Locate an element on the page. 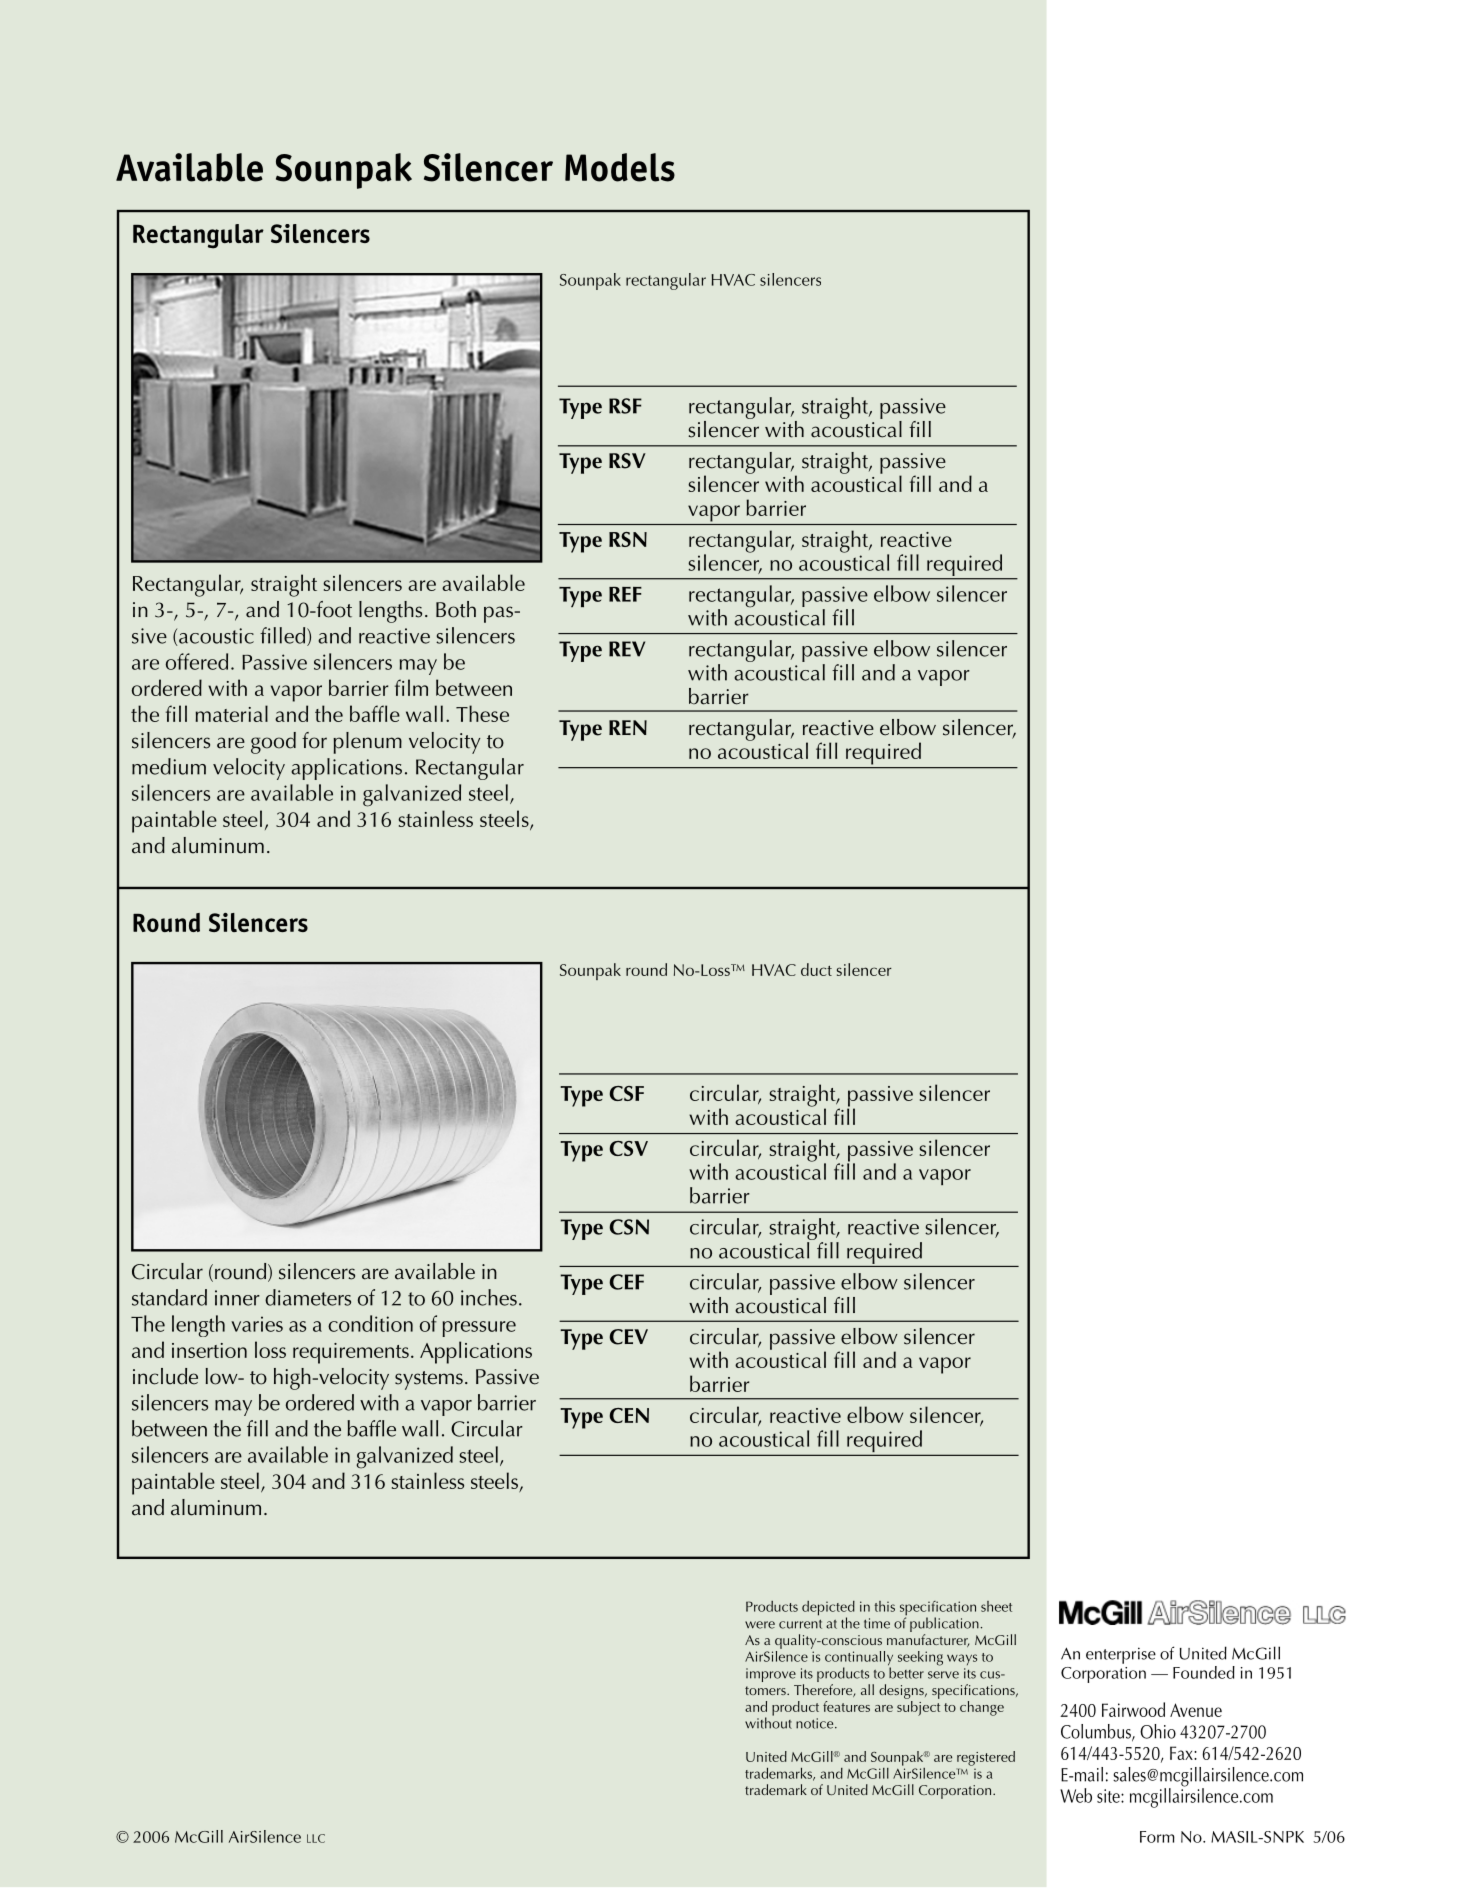 Image resolution: width=1459 pixels, height=1888 pixels. RSF is located at coordinates (625, 406).
